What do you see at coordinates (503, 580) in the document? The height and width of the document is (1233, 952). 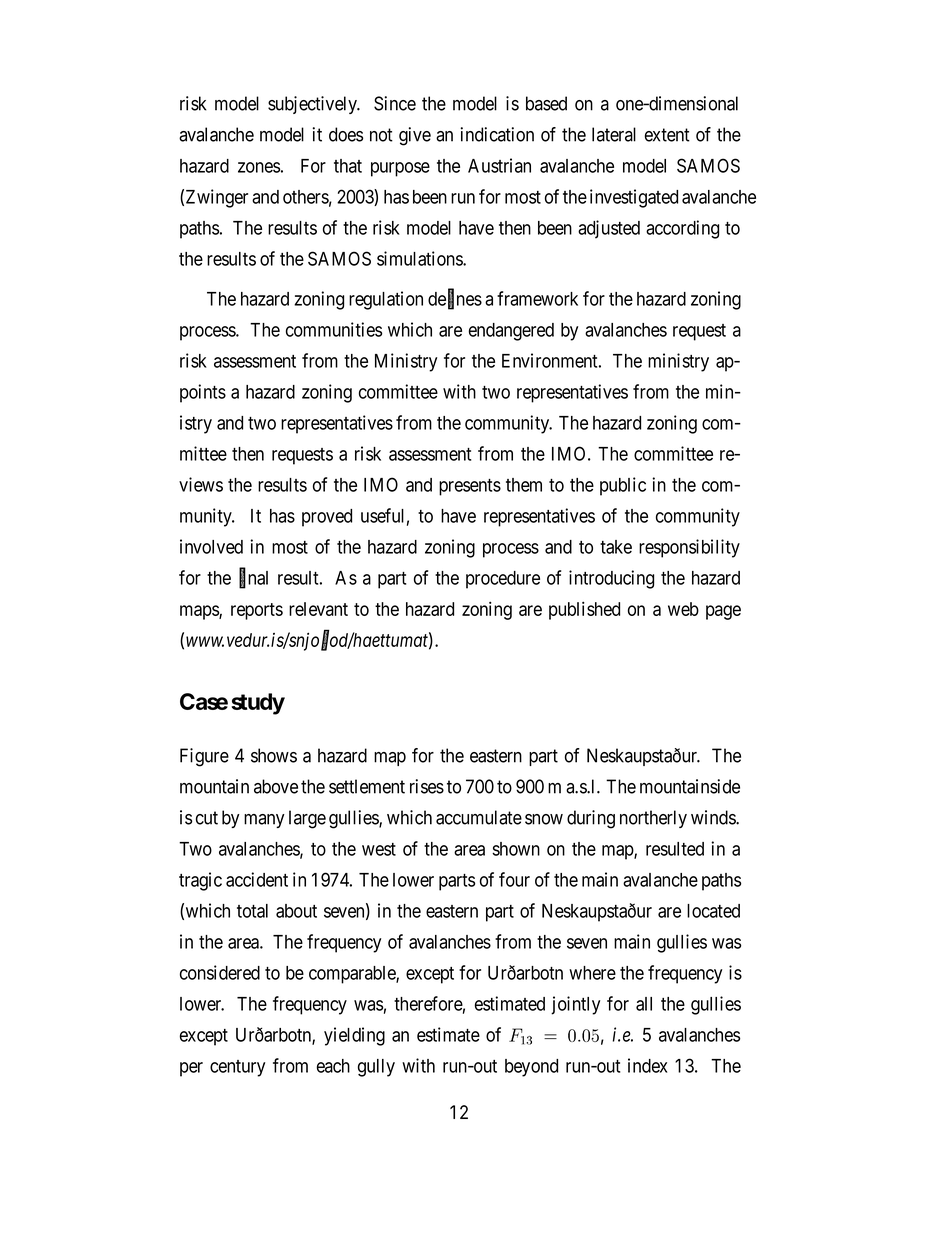 I see `procedure` at bounding box center [503, 580].
